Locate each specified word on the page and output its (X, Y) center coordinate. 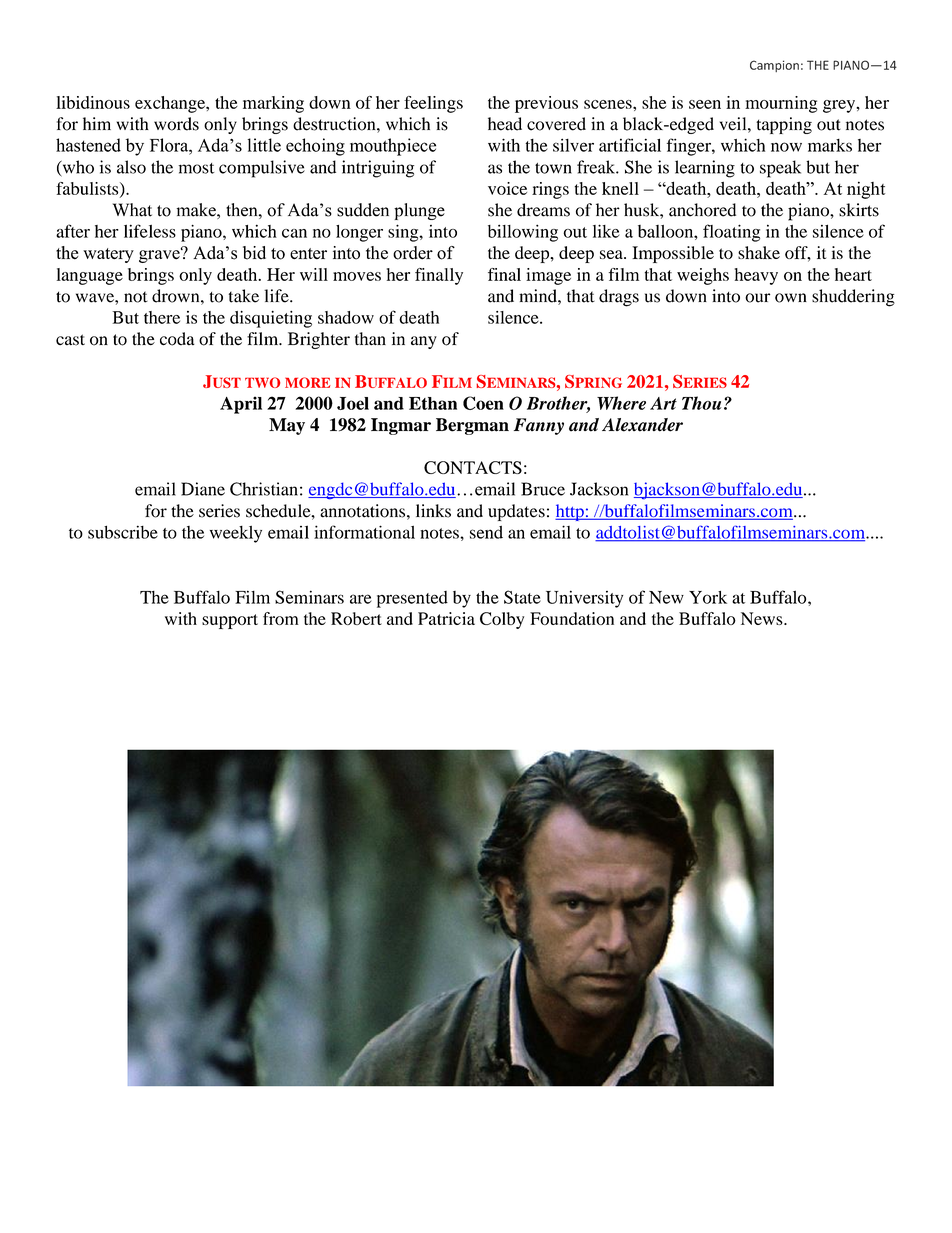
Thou (702, 403)
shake (759, 252)
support (230, 621)
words (176, 124)
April (241, 405)
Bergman (472, 426)
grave (160, 255)
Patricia (446, 618)
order (413, 253)
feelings (433, 104)
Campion (774, 66)
